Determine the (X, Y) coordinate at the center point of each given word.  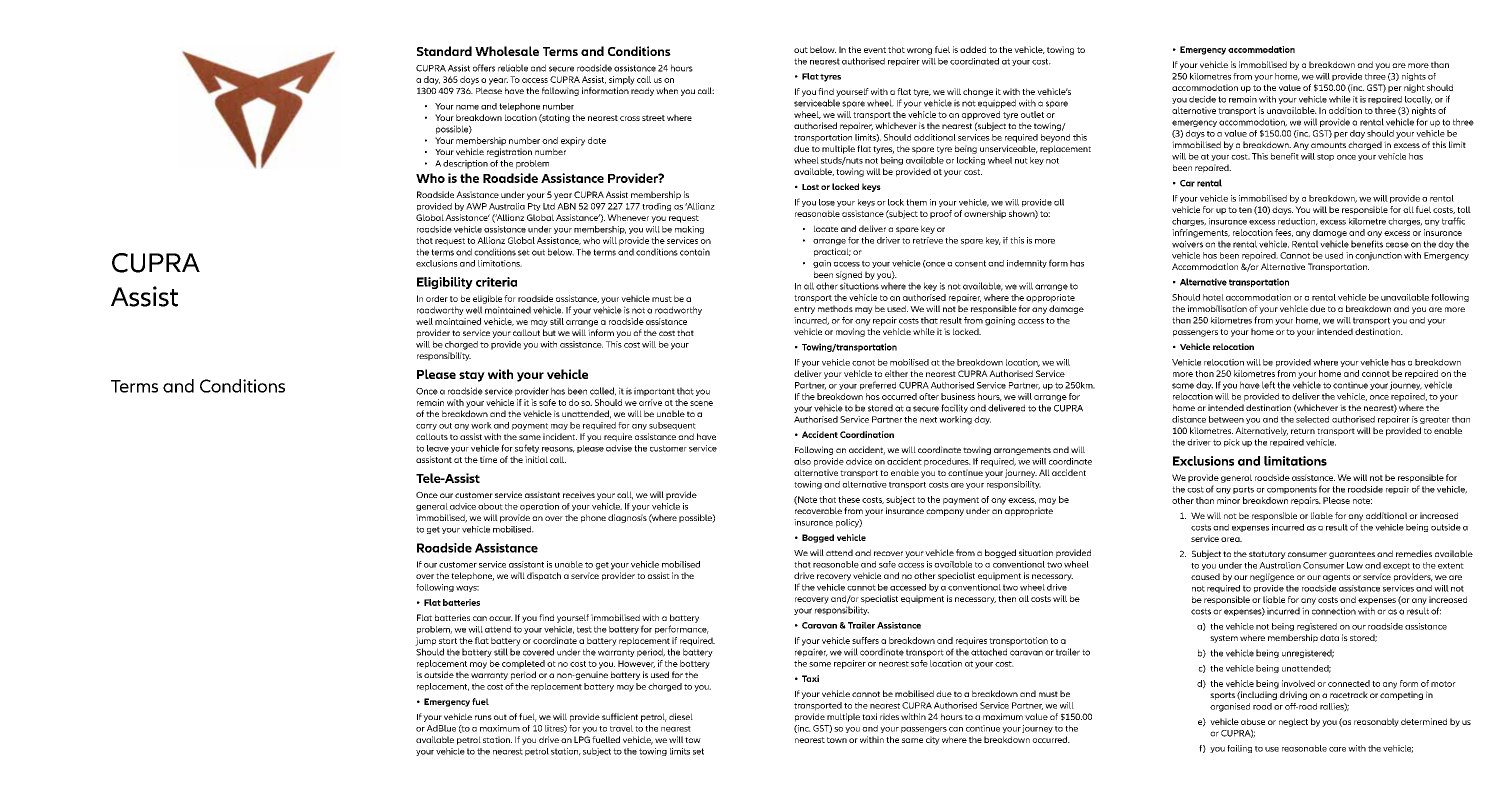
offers (484, 68)
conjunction (1378, 256)
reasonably (1376, 722)
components (1292, 490)
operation (539, 507)
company (945, 512)
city (933, 740)
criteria (496, 282)
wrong (919, 51)
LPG (582, 739)
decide (1202, 99)
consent (970, 263)
